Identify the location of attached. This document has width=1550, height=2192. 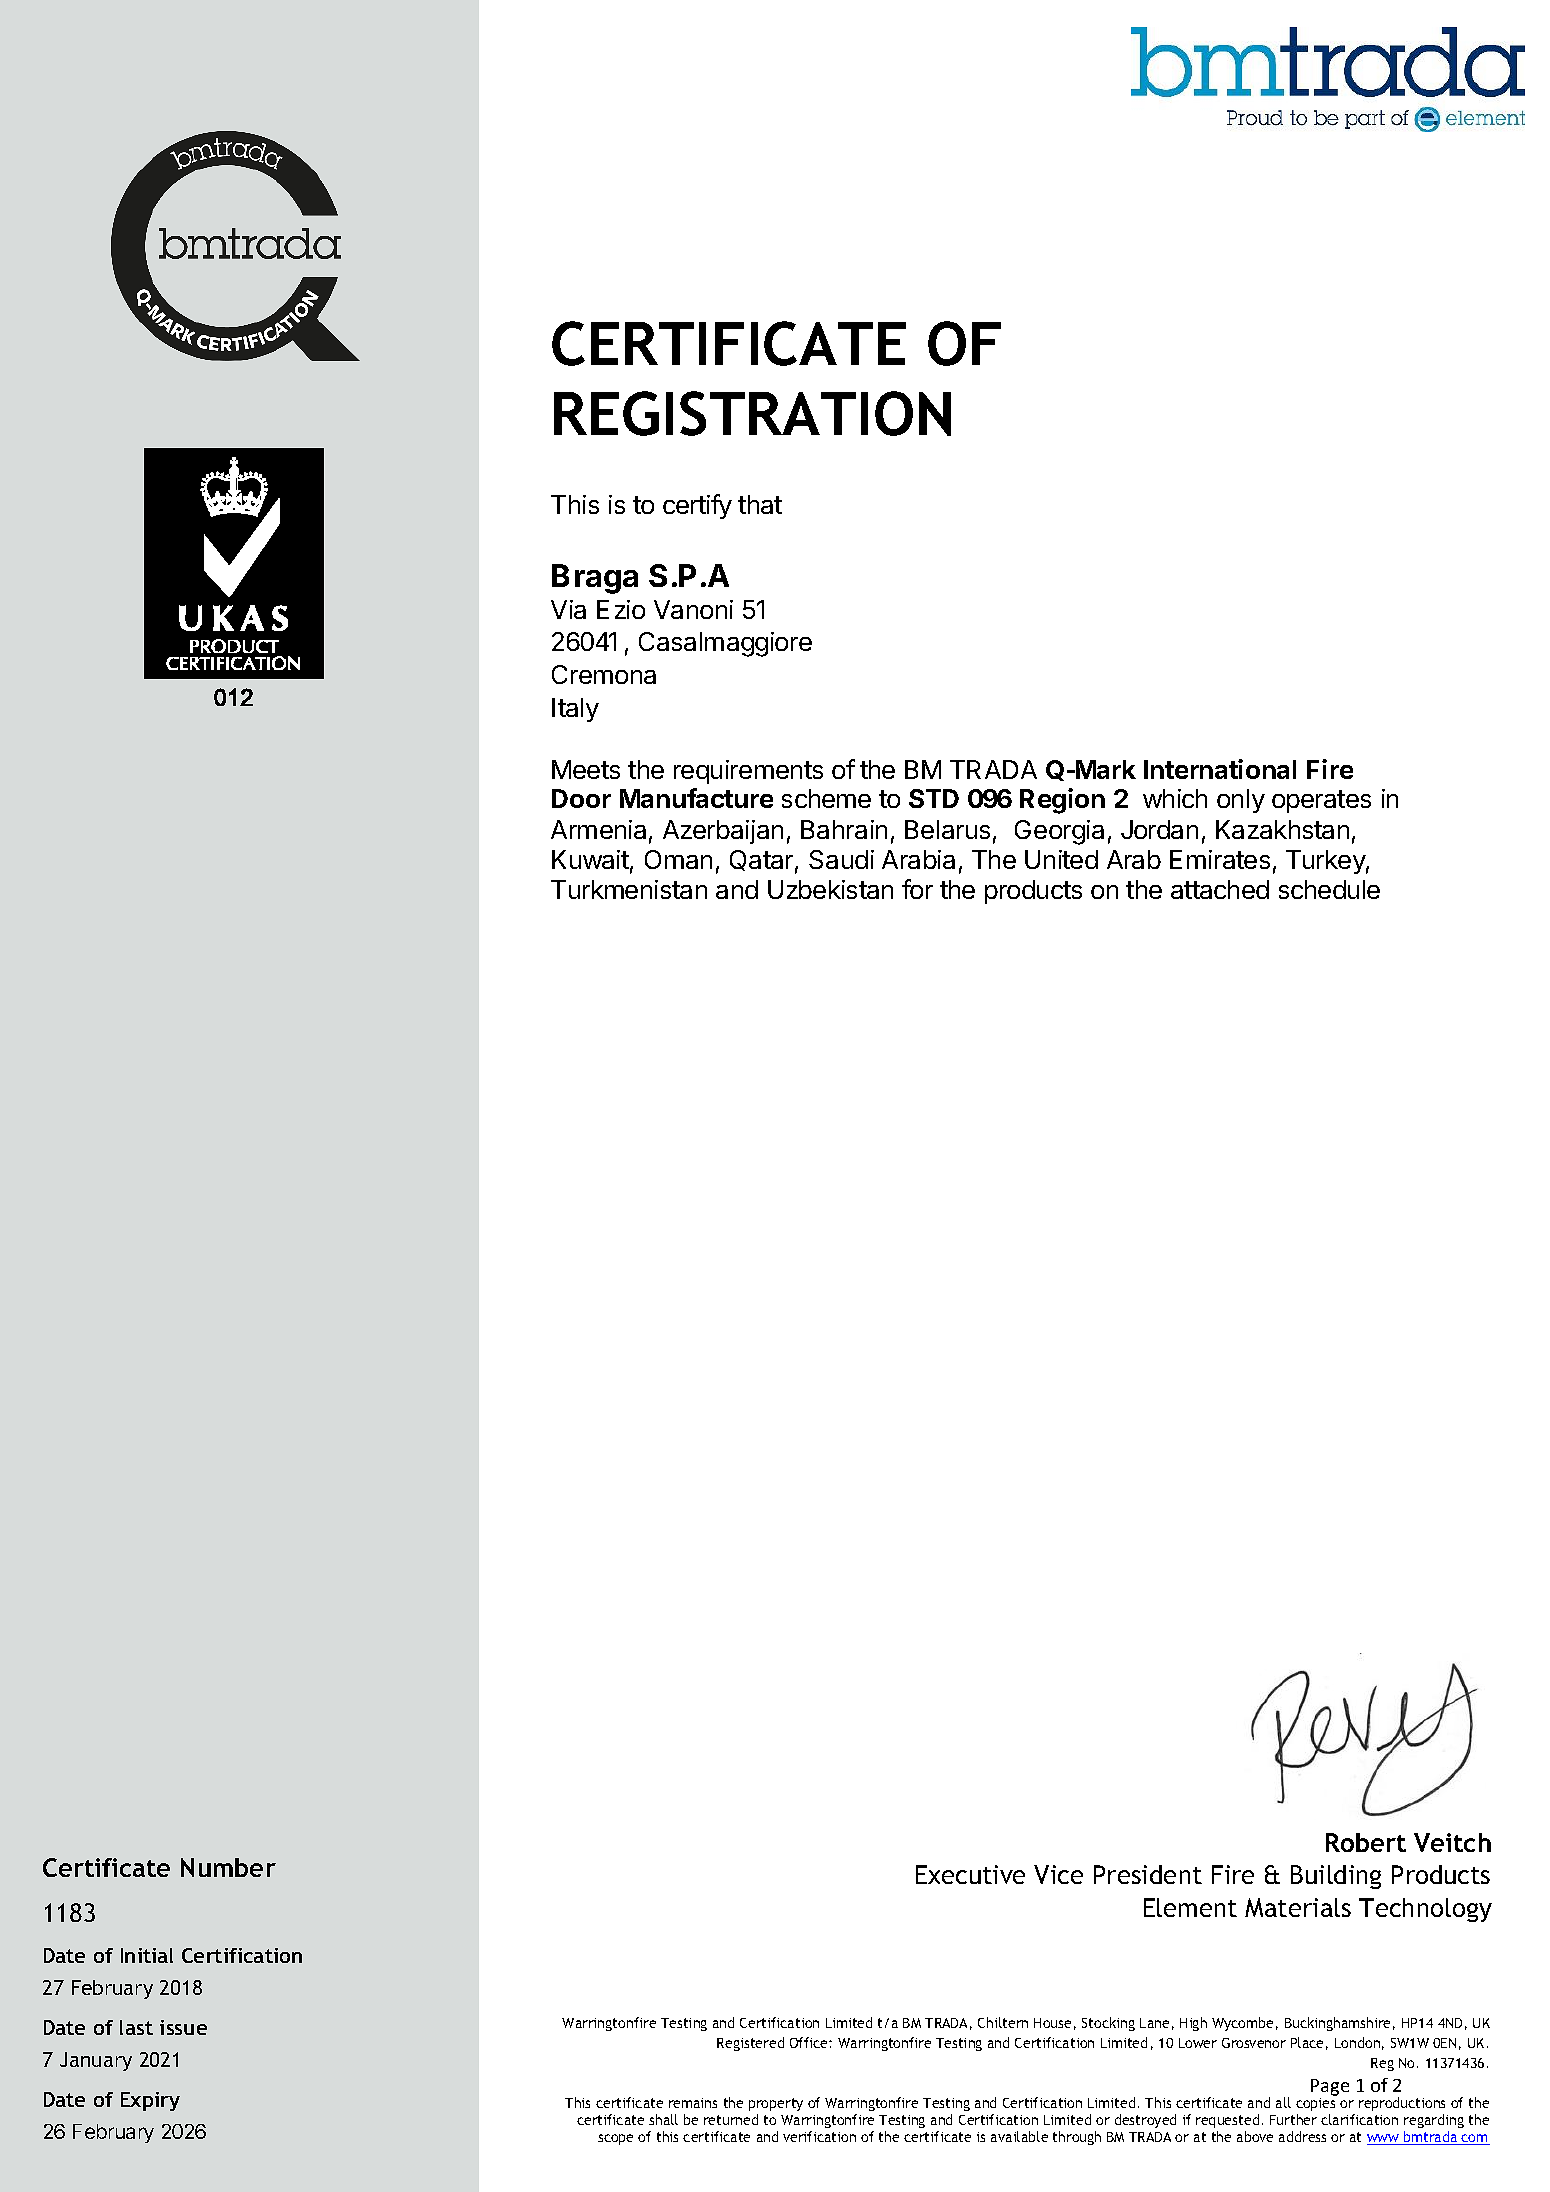
(1220, 889).
